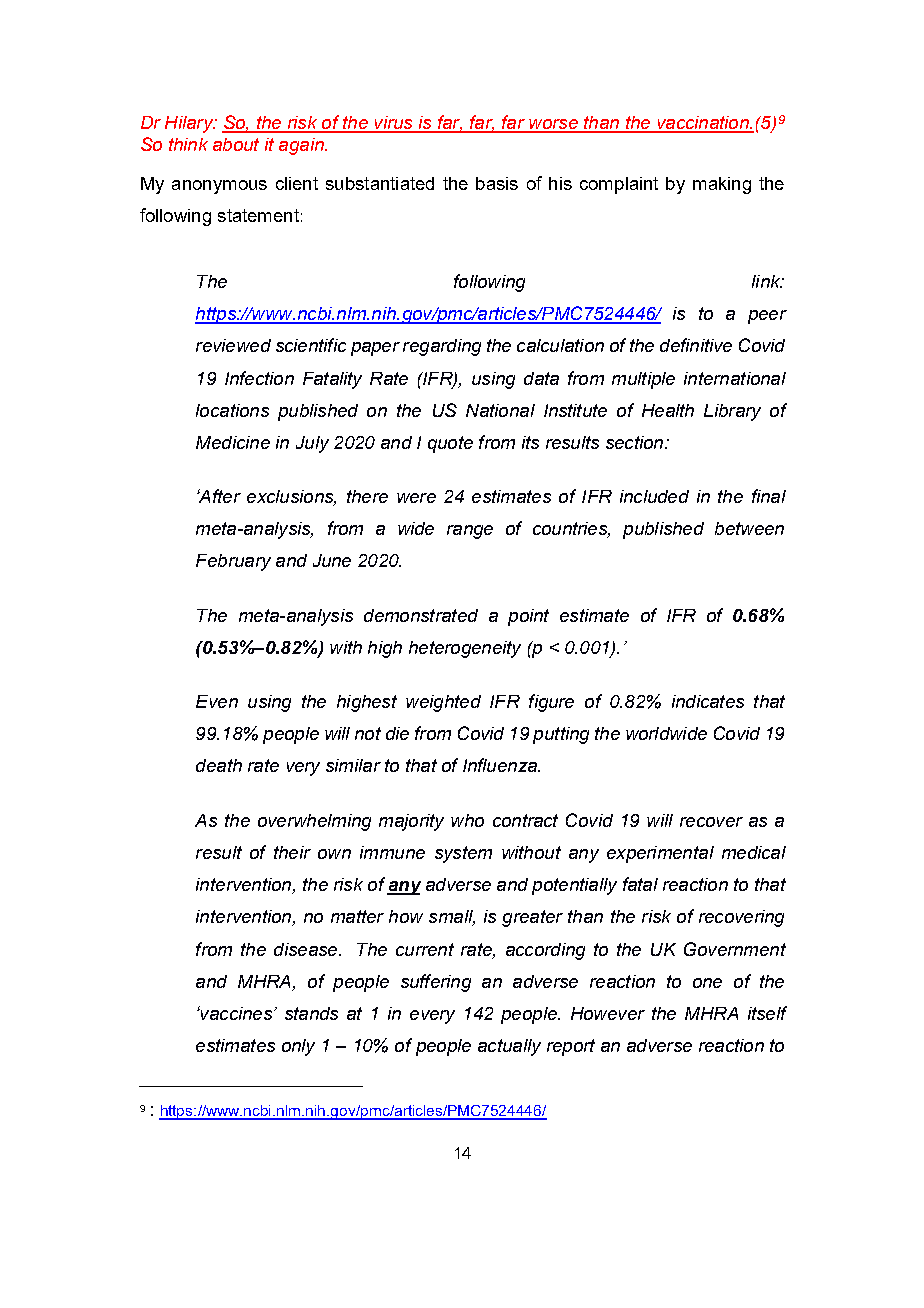 The image size is (924, 1308). What do you see at coordinates (442, 347) in the screenshot?
I see `regarding` at bounding box center [442, 347].
